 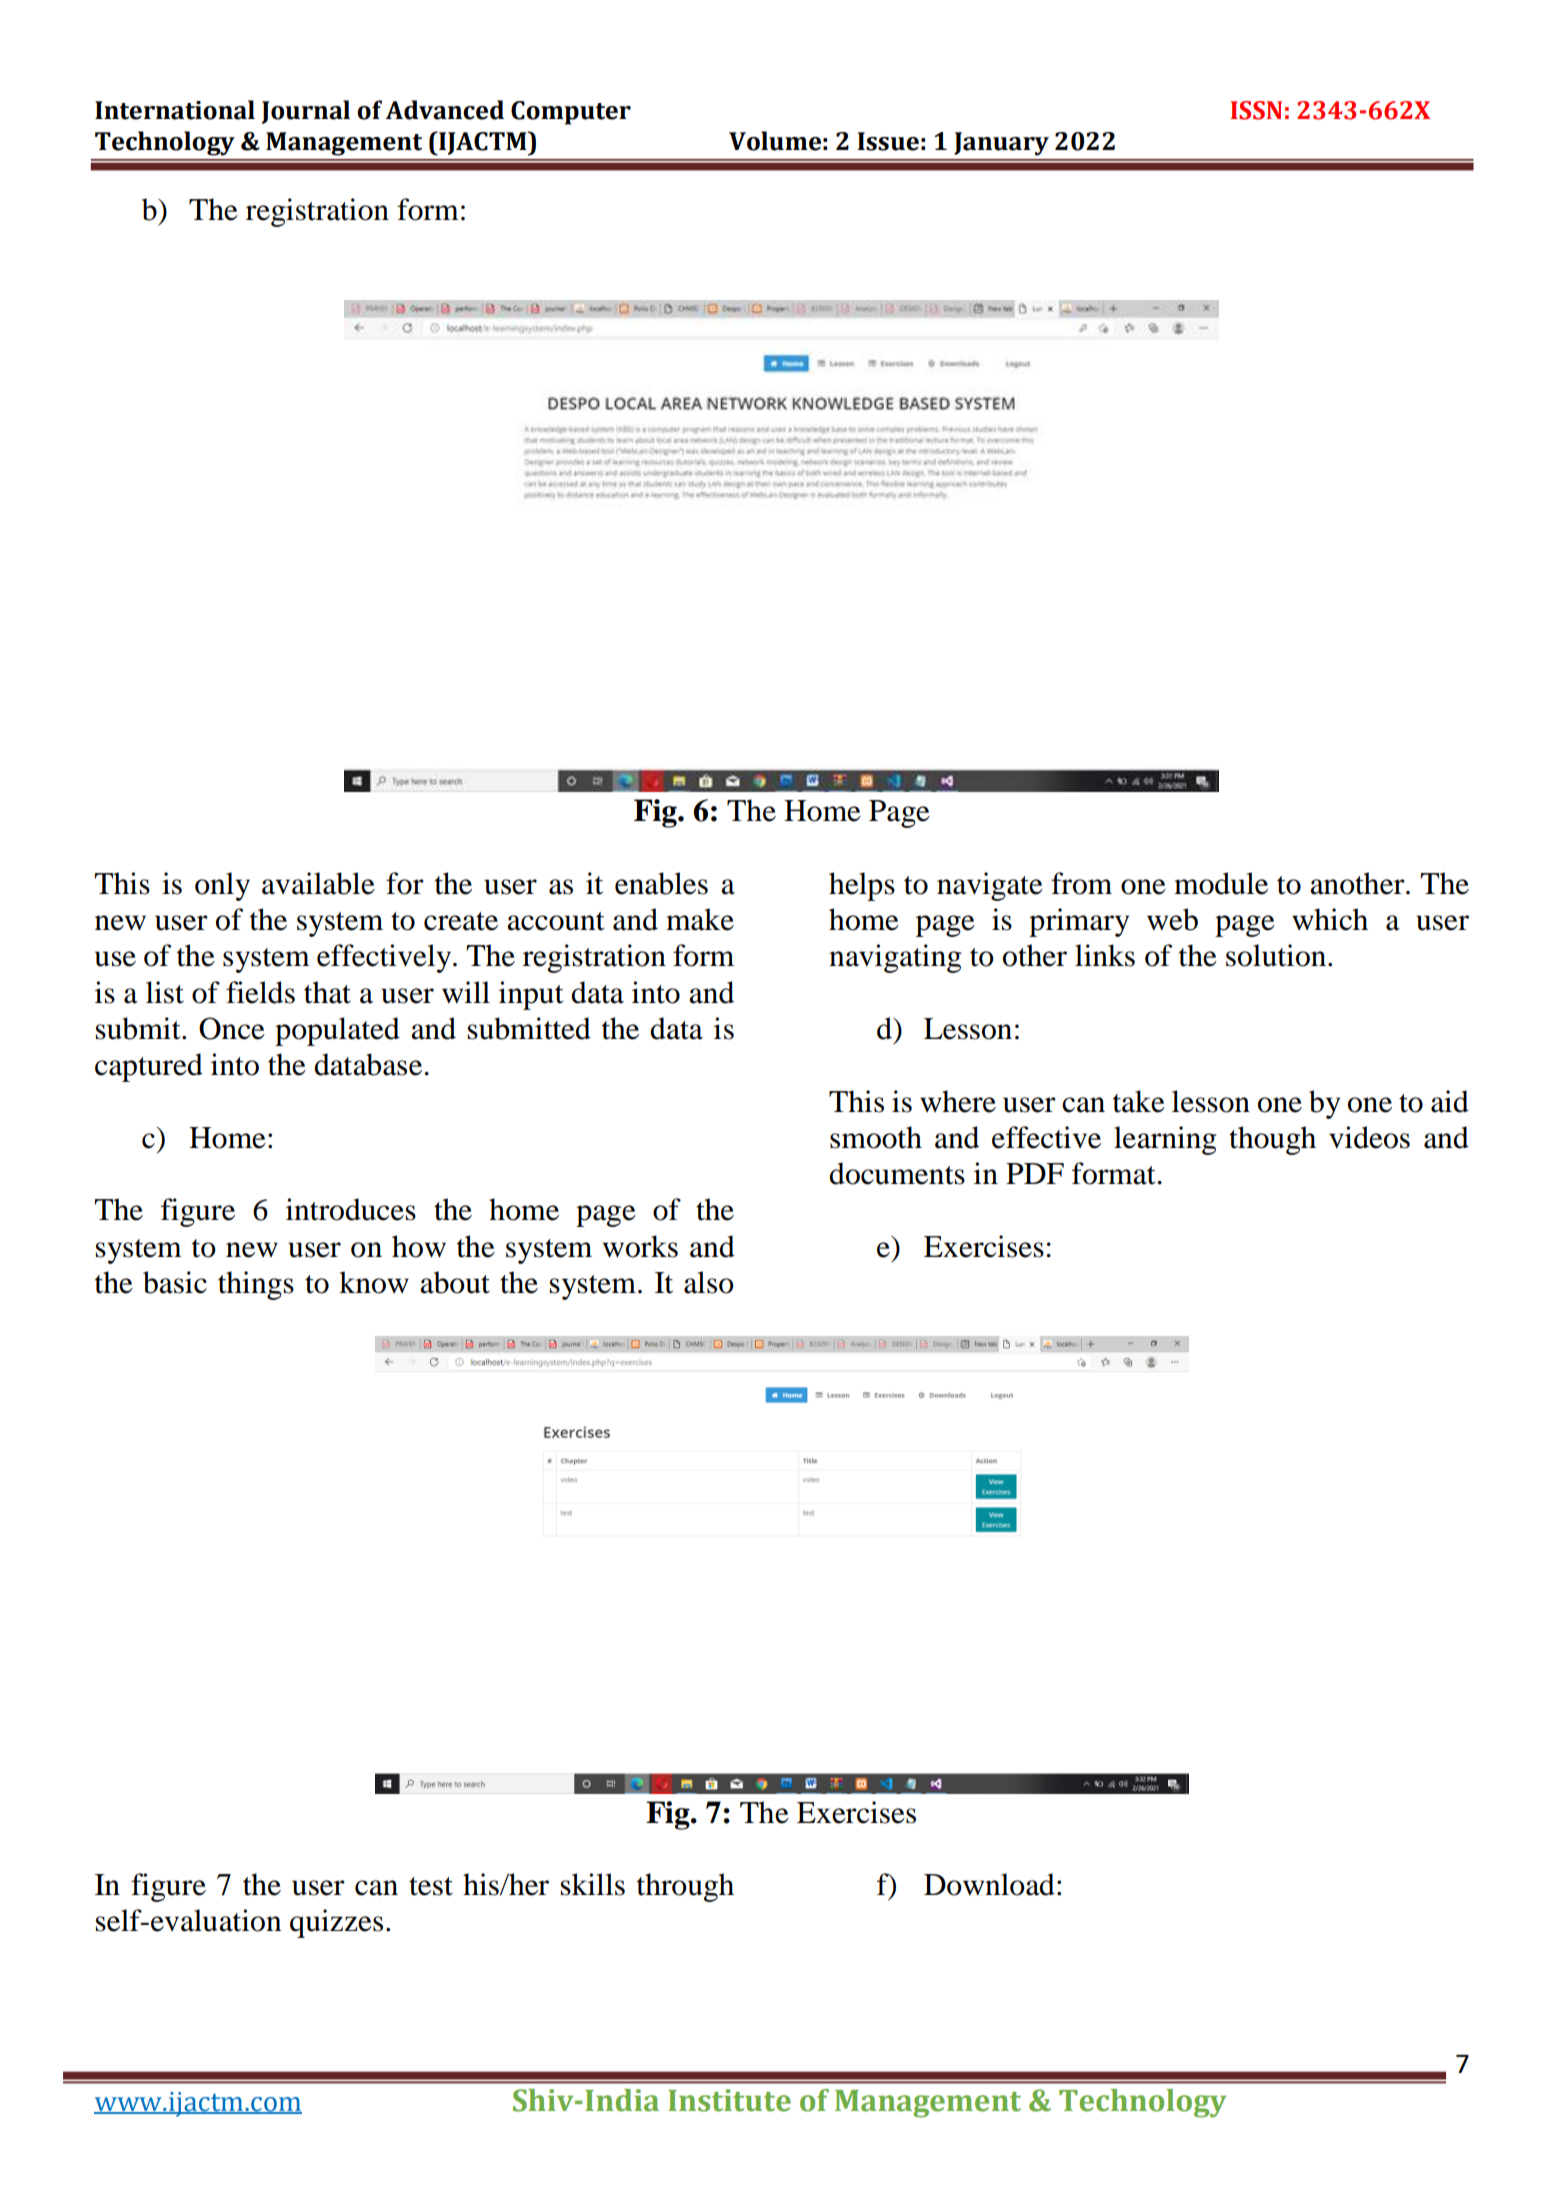 What do you see at coordinates (306, 112) in the screenshot?
I see `Journal` at bounding box center [306, 112].
